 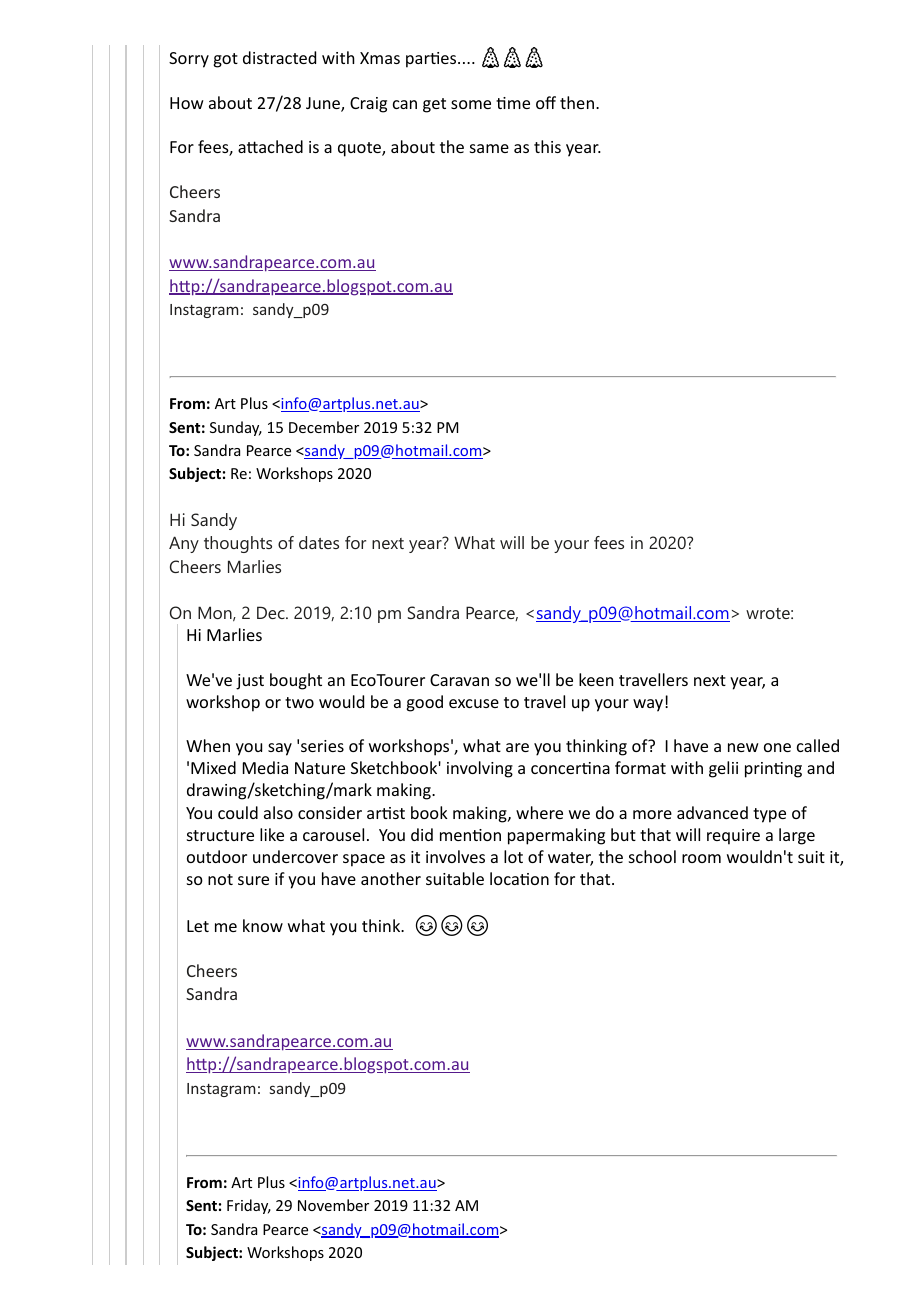 I want to click on November, so click(x=333, y=1205).
